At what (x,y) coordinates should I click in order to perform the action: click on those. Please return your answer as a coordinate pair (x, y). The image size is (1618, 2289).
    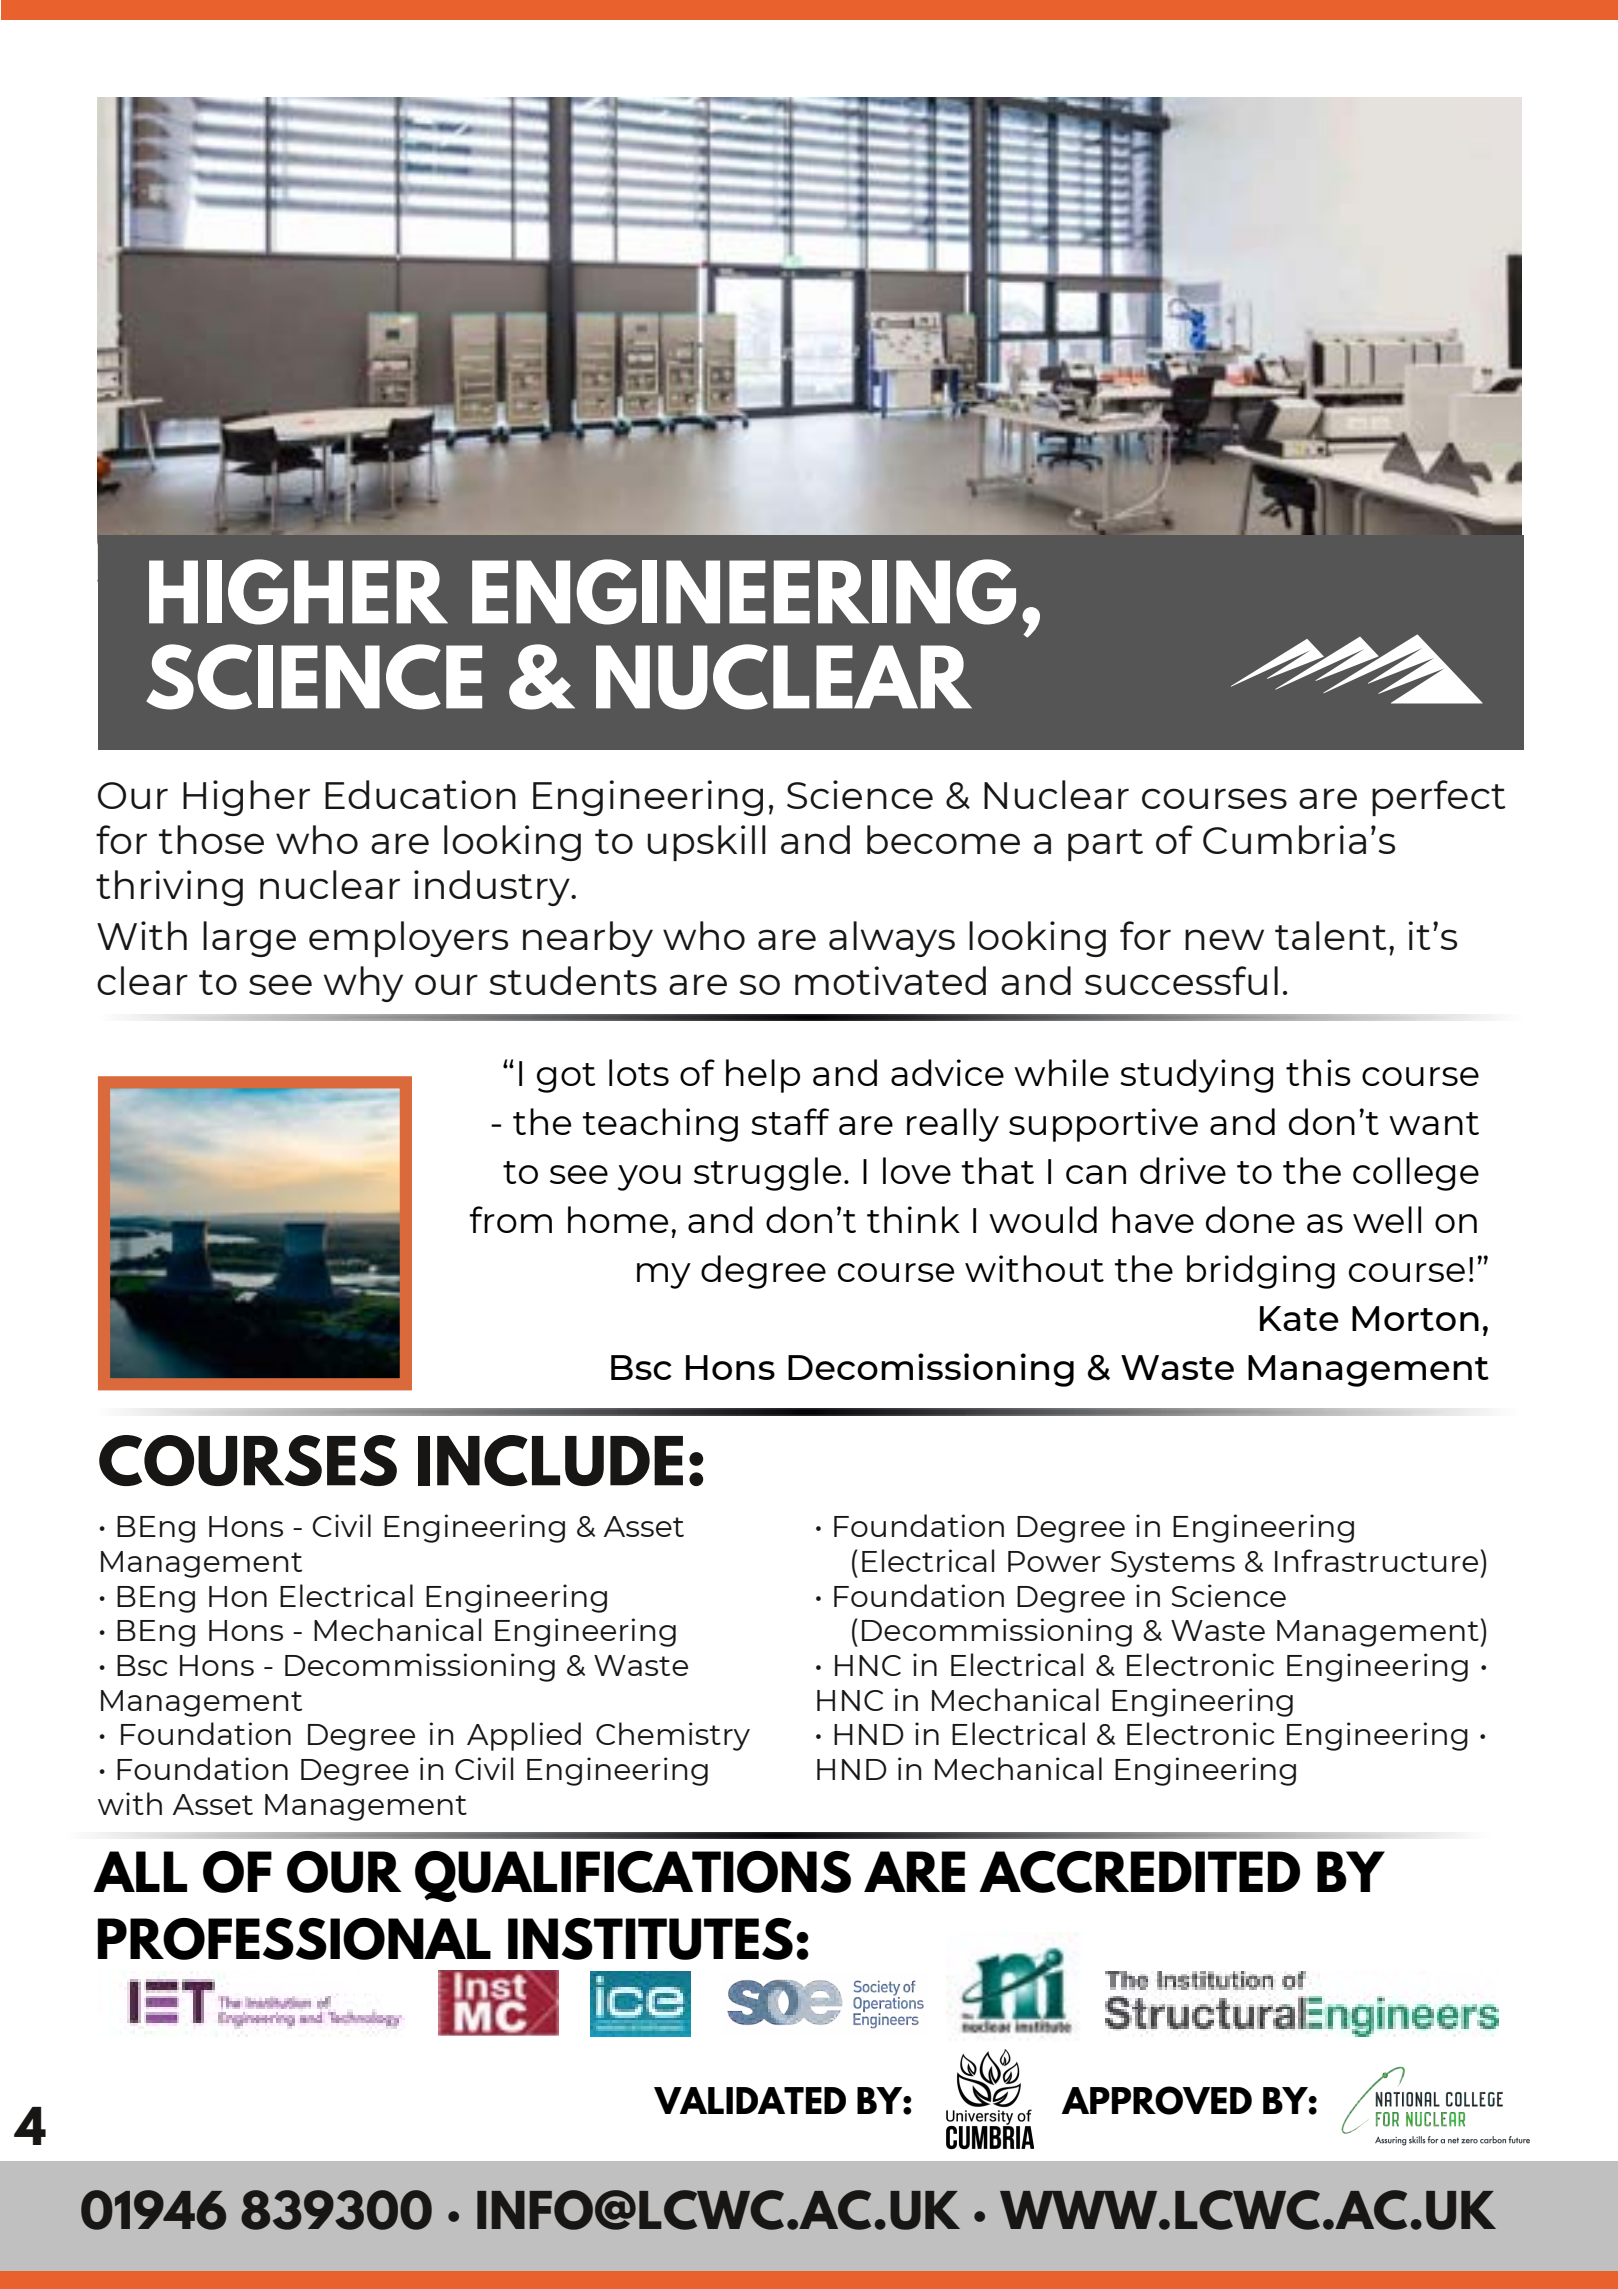
    Looking at the image, I should click on (211, 839).
